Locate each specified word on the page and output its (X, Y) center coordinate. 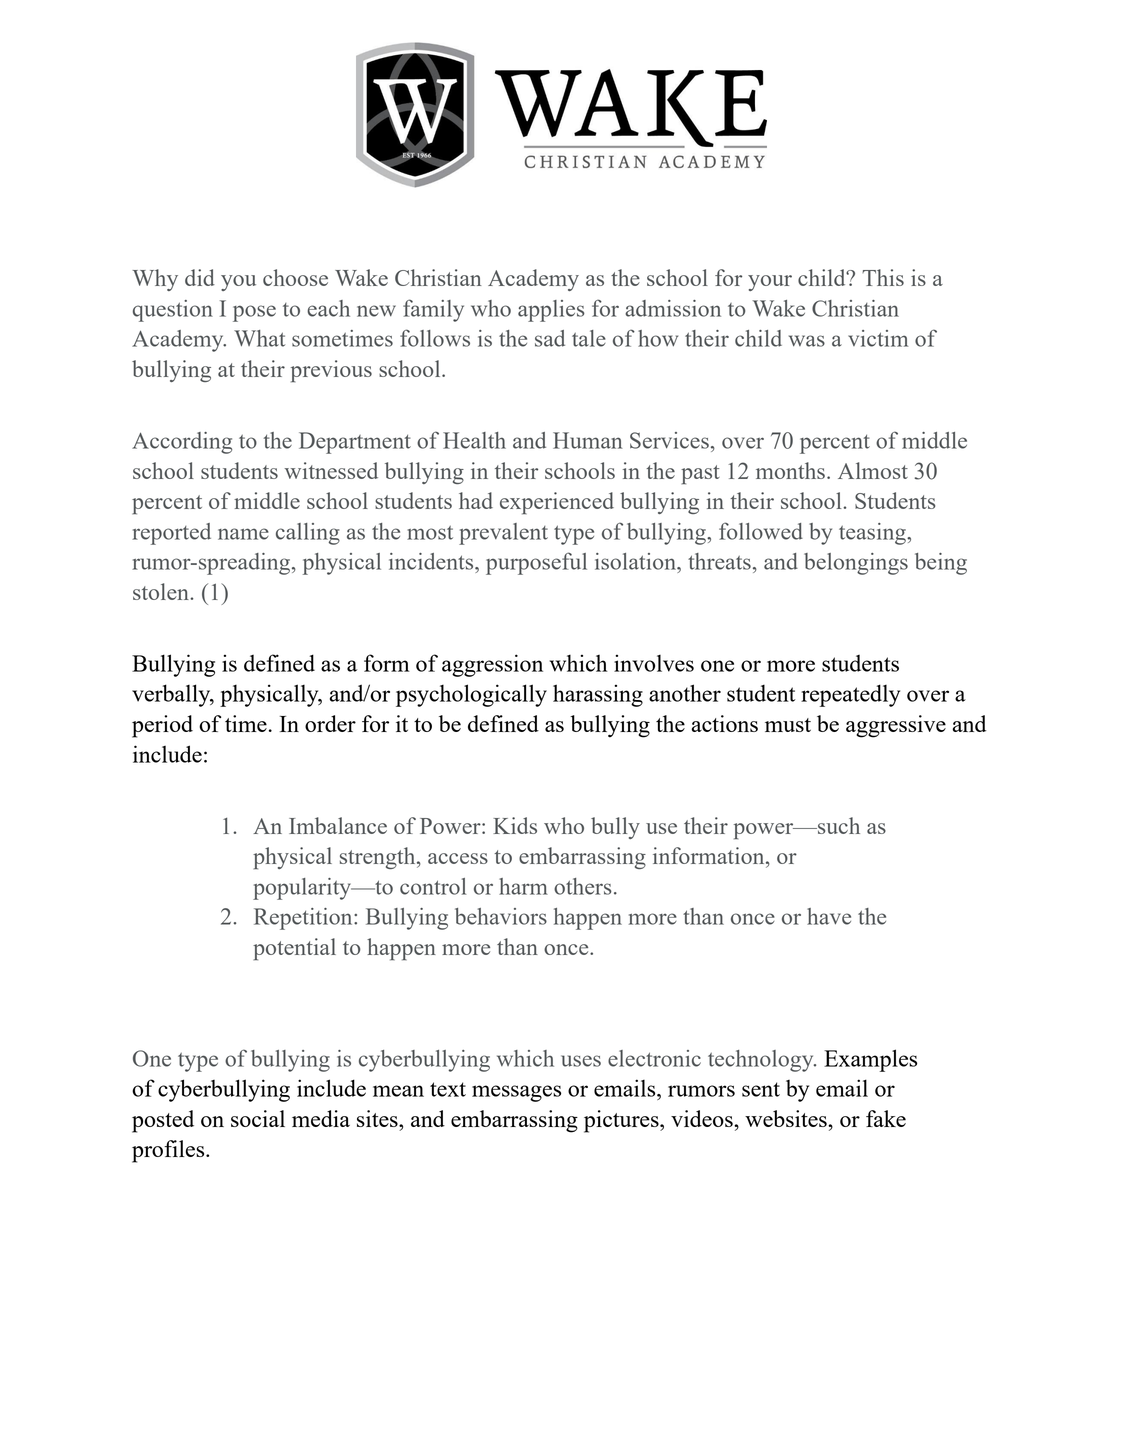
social (258, 1118)
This (883, 277)
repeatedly (850, 695)
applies (551, 311)
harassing (598, 695)
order (330, 723)
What (259, 338)
